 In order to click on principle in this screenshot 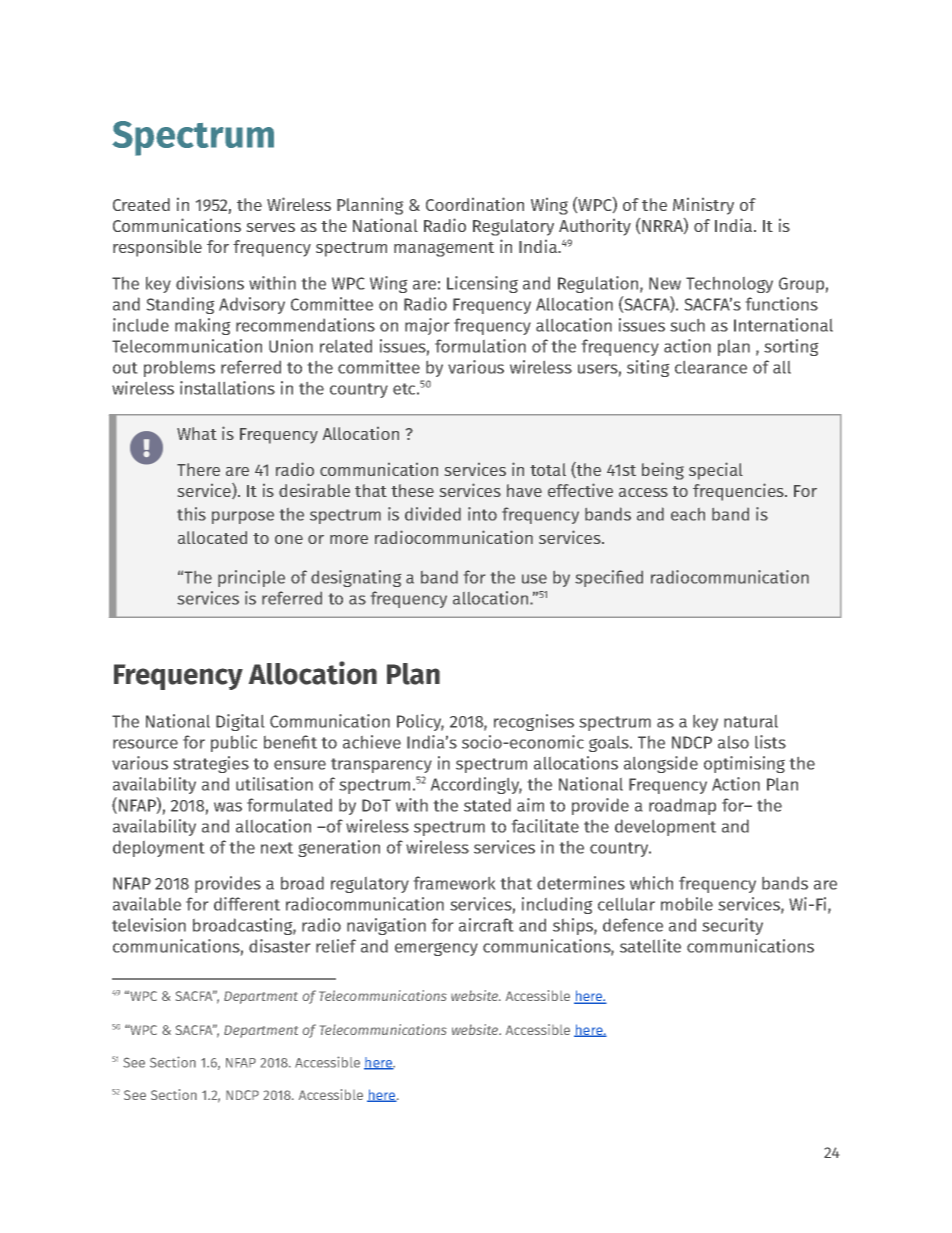, I will do `click(251, 578)`.
